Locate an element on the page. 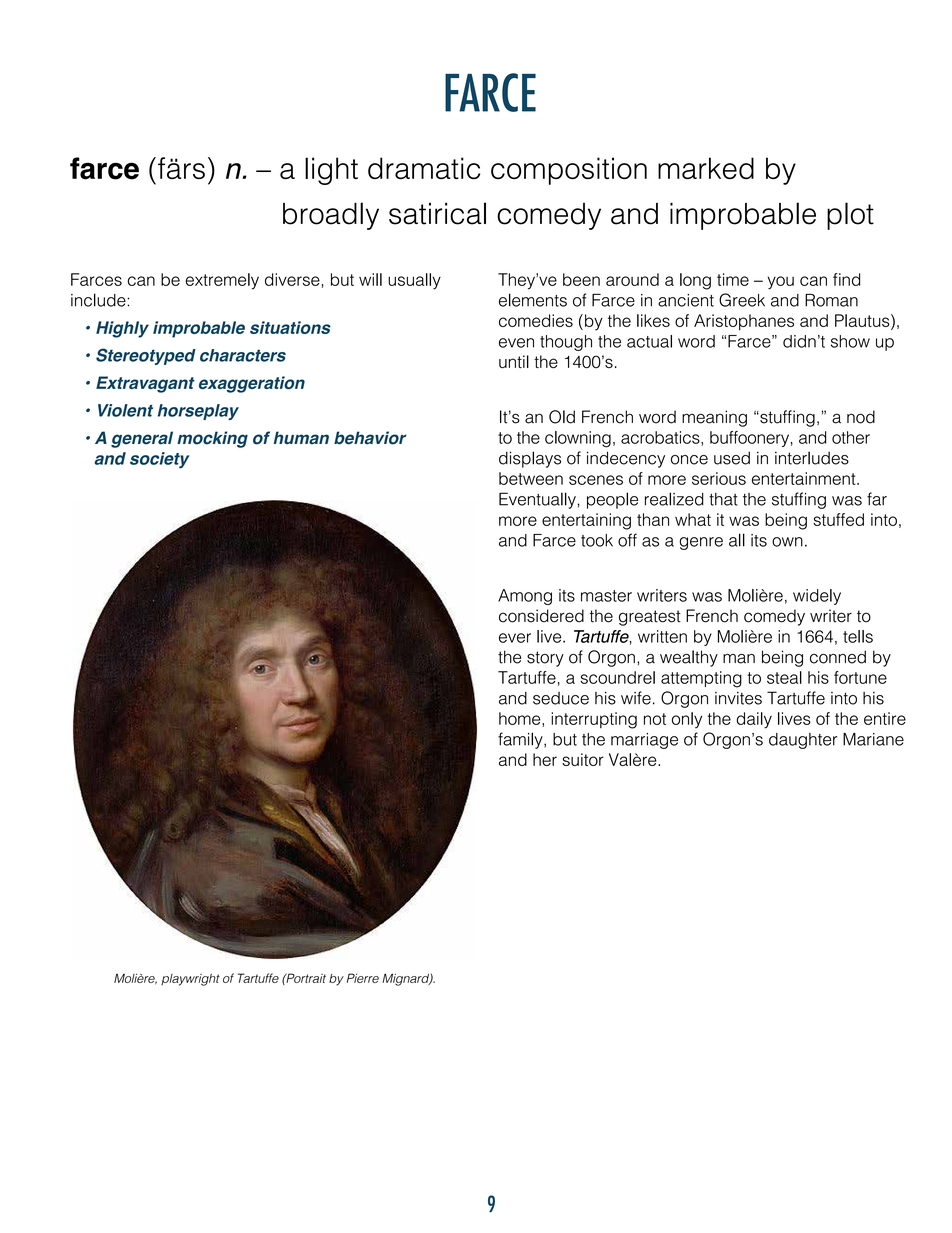  playwright is located at coordinates (190, 980).
